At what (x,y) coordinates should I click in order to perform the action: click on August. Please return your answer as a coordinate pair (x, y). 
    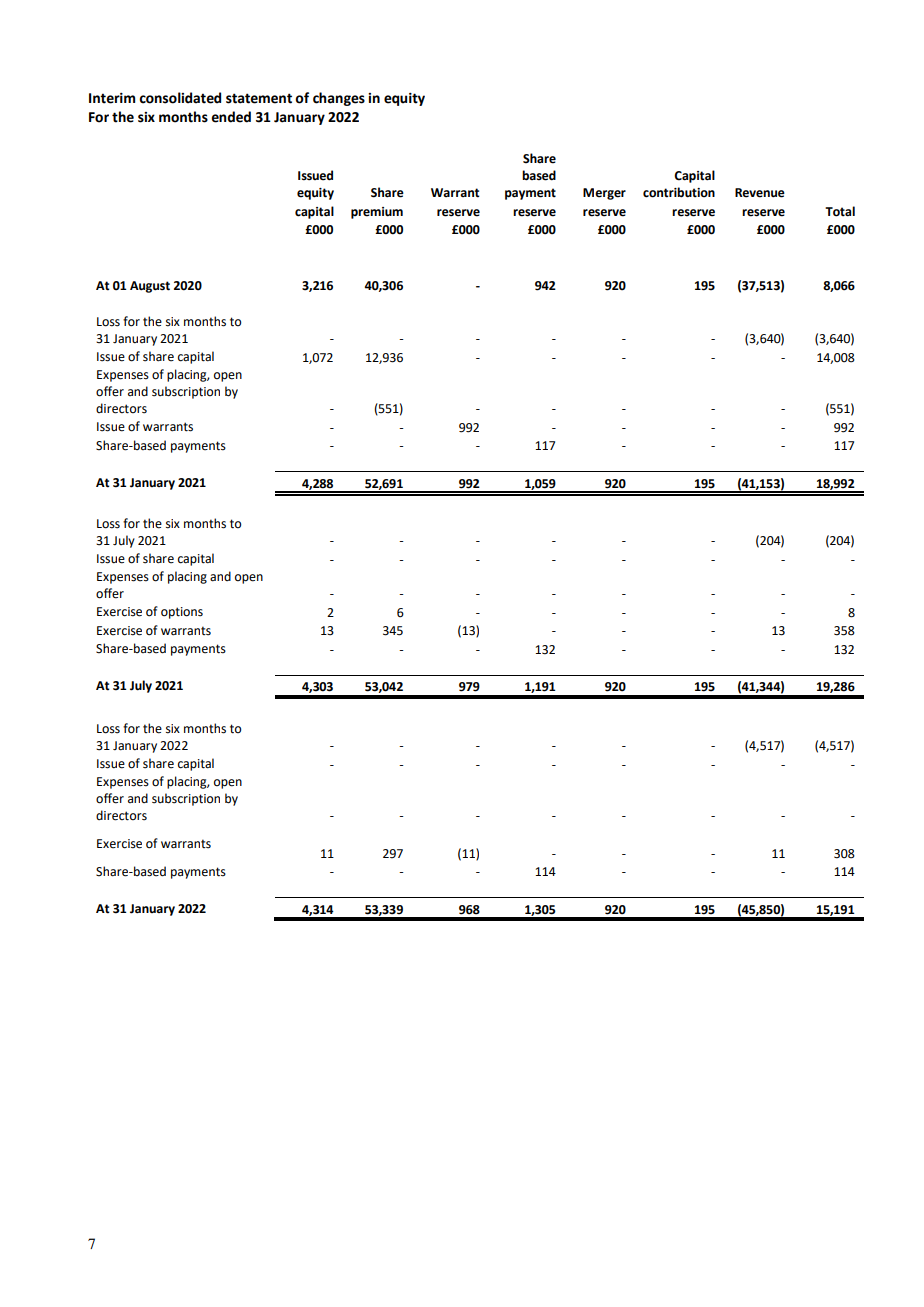
    Looking at the image, I should click on (150, 287).
